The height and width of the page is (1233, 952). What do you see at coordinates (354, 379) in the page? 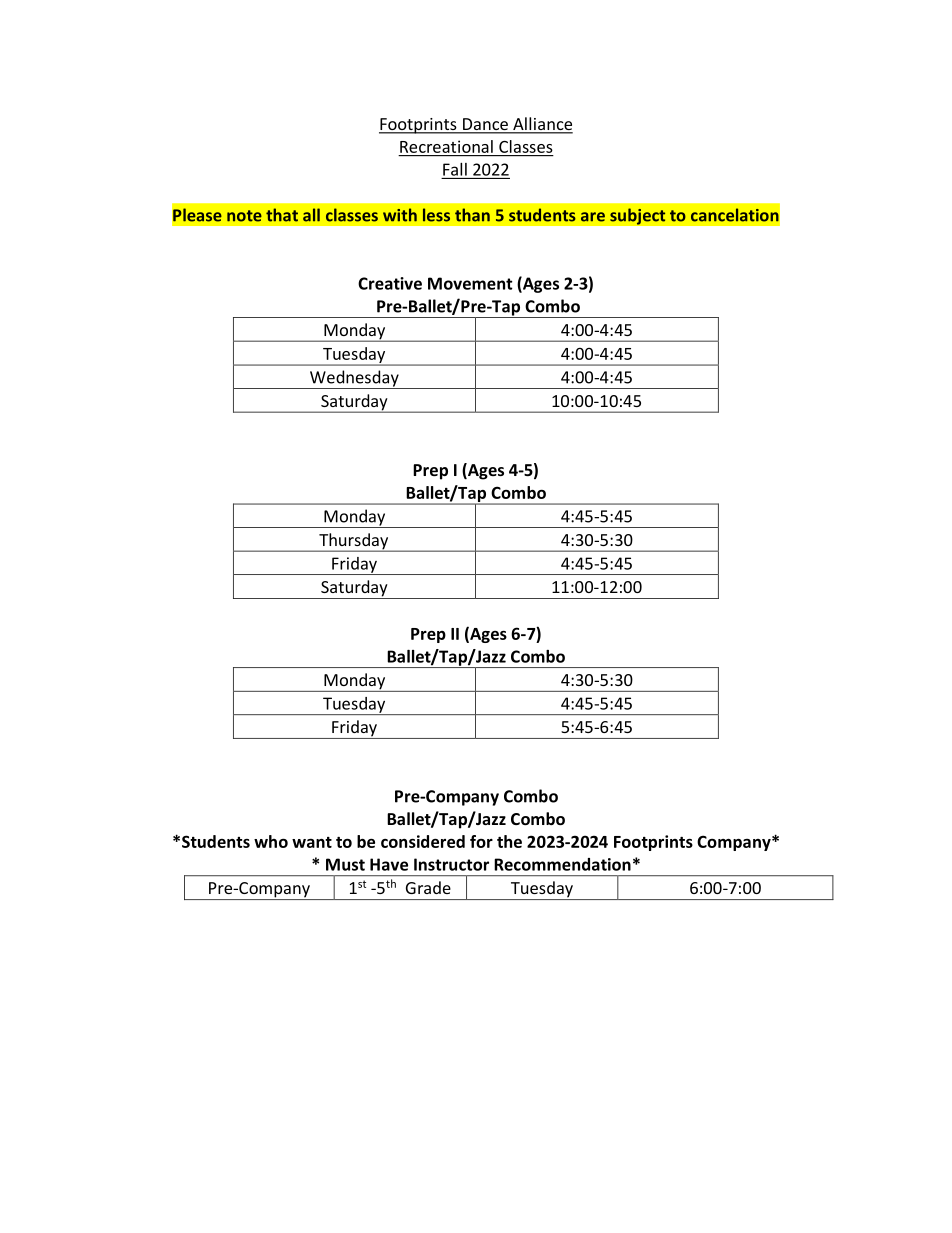
I see `Wednesday` at bounding box center [354, 379].
